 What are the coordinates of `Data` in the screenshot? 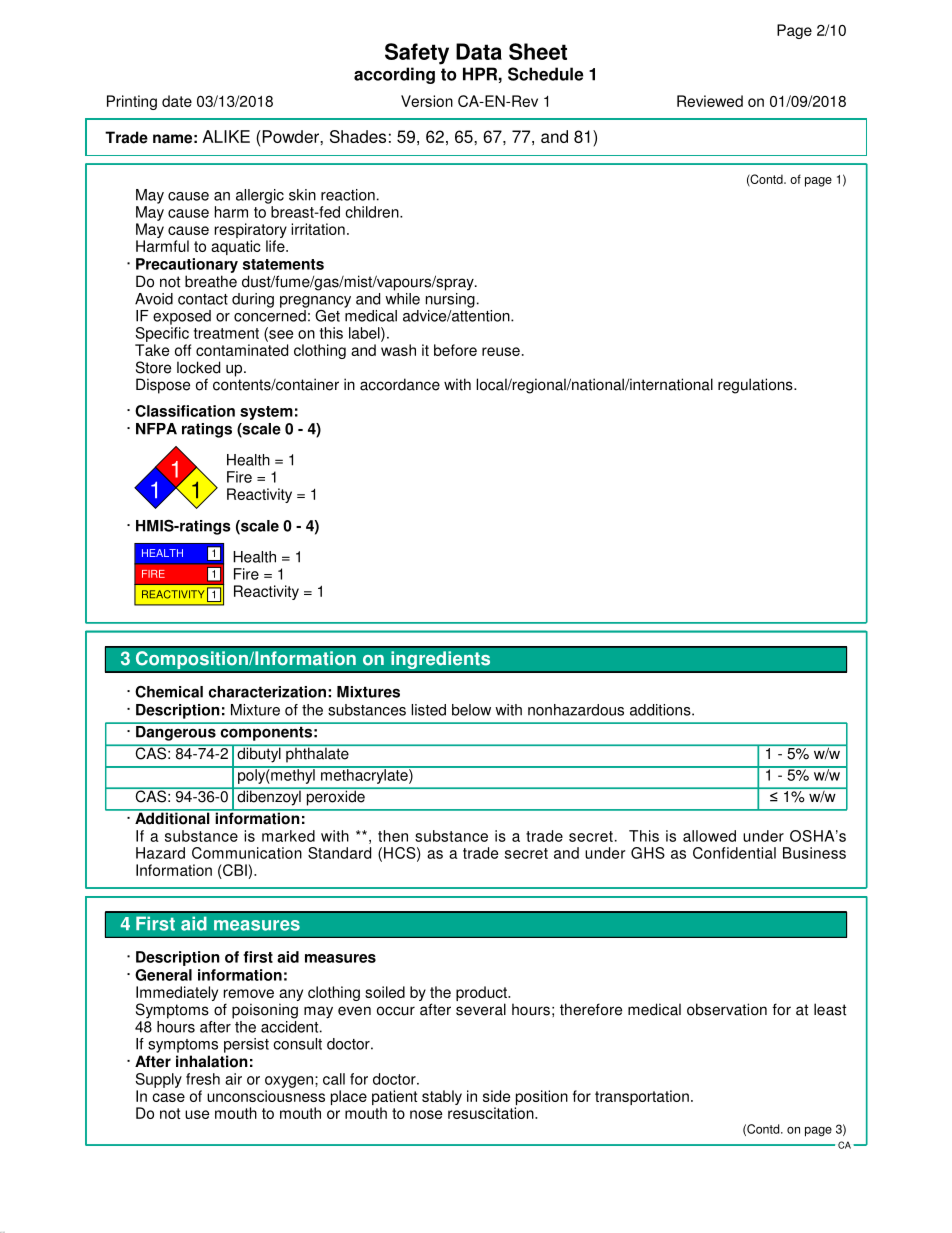 It's located at (479, 51).
